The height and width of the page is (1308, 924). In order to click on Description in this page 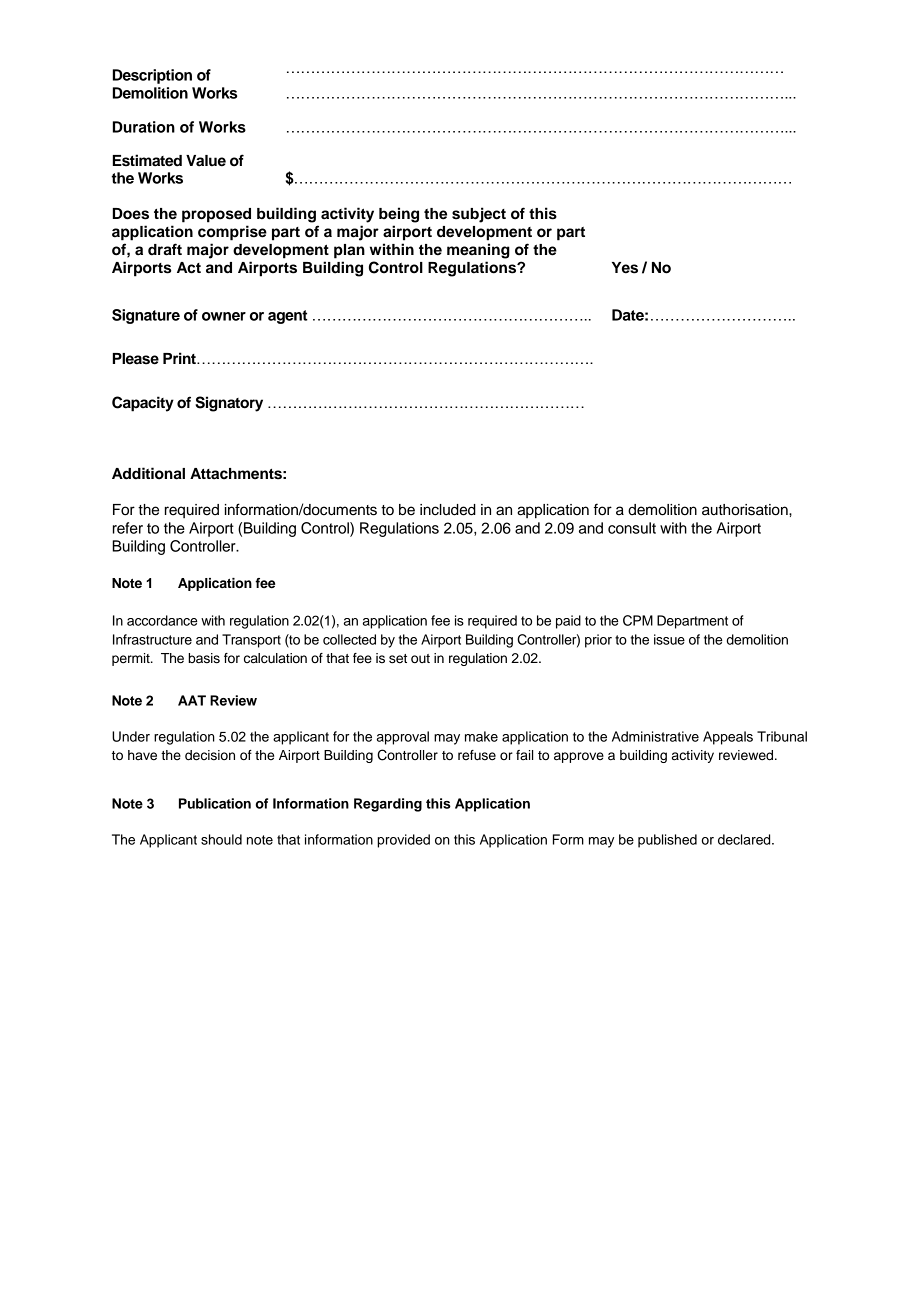, I will do `click(152, 76)`.
